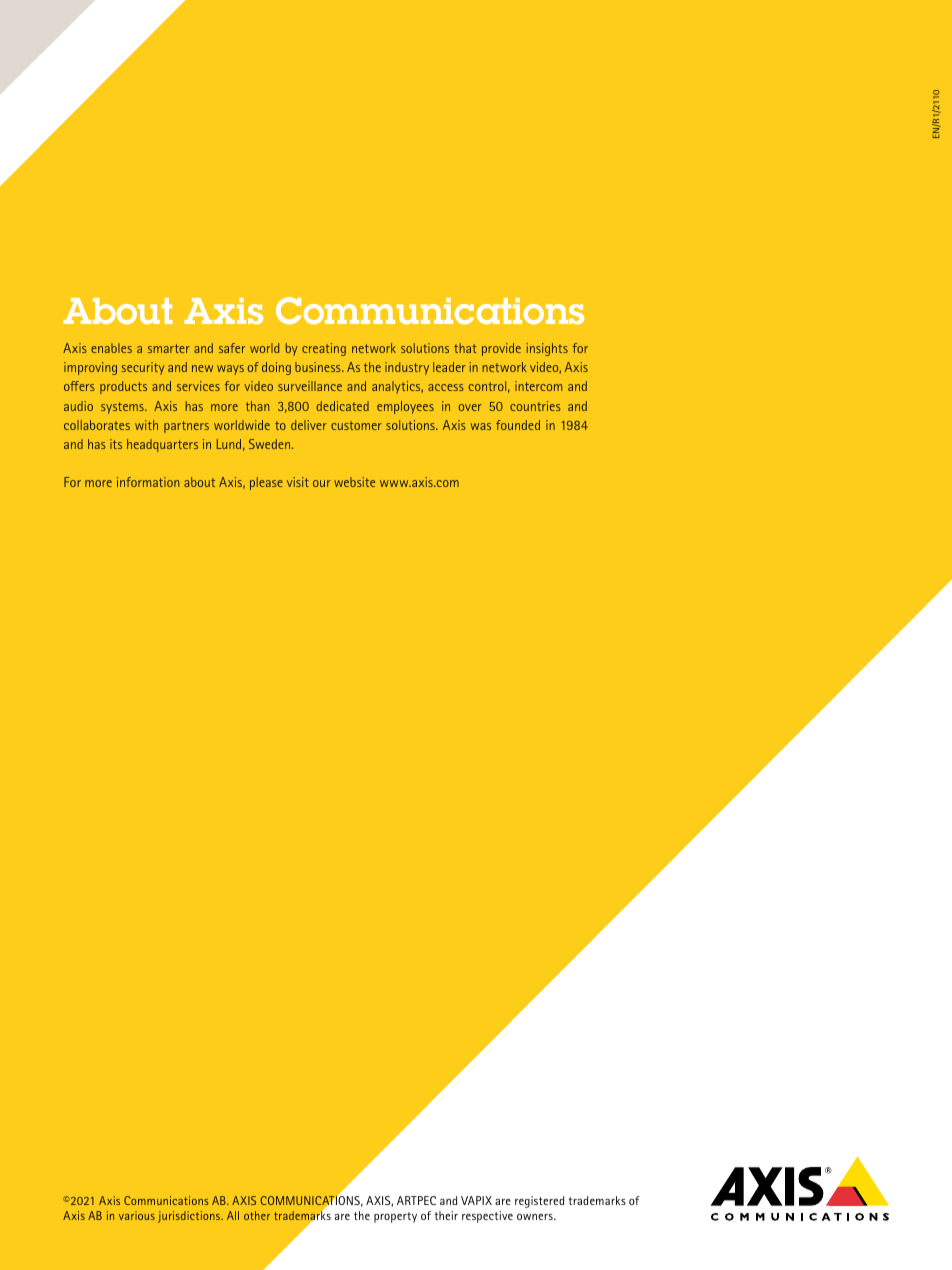 This screenshot has width=952, height=1270. Describe the element at coordinates (190, 1217) in the screenshot. I see `jurisdictions` at that location.
